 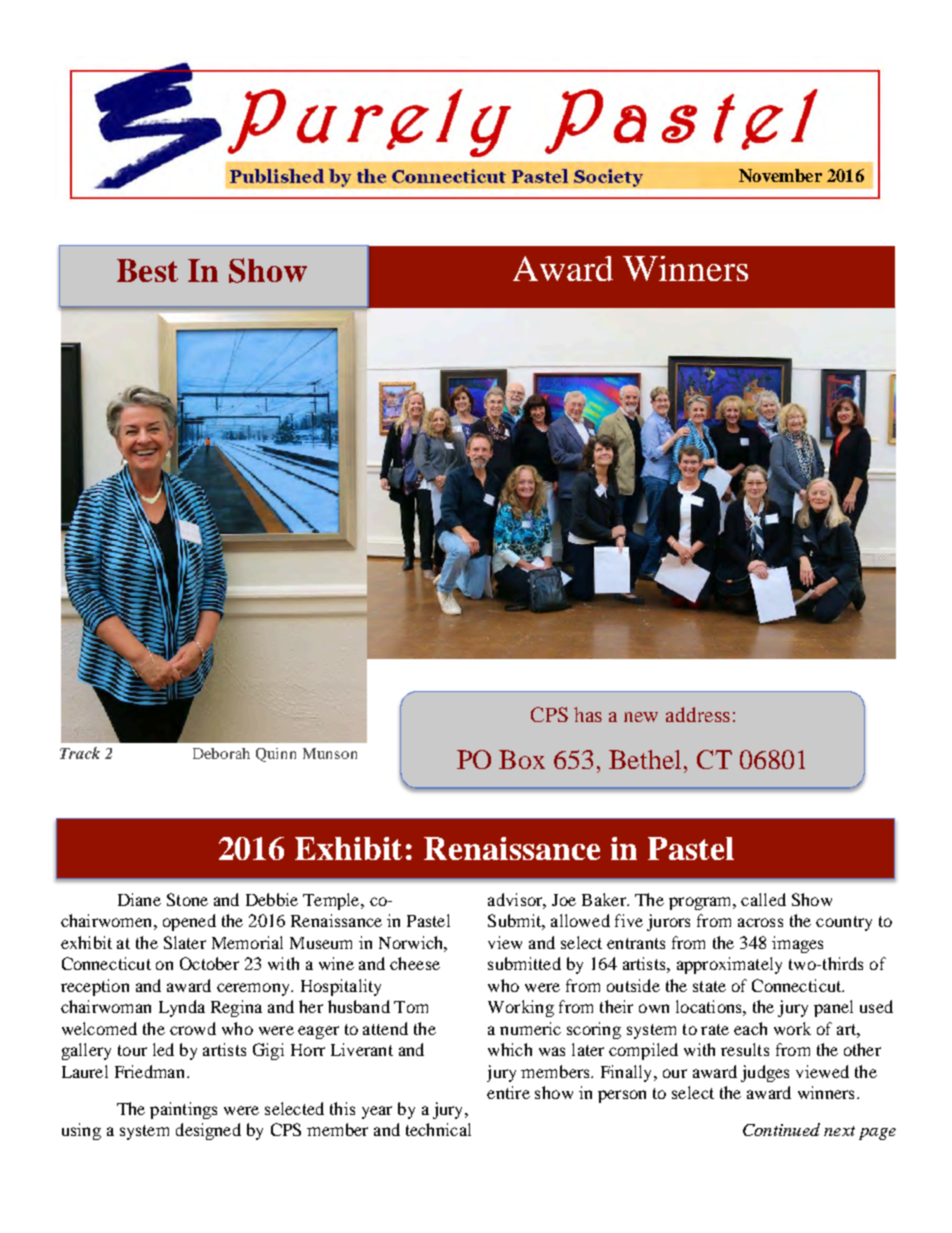 What do you see at coordinates (183, 1110) in the image?
I see `paintings` at bounding box center [183, 1110].
